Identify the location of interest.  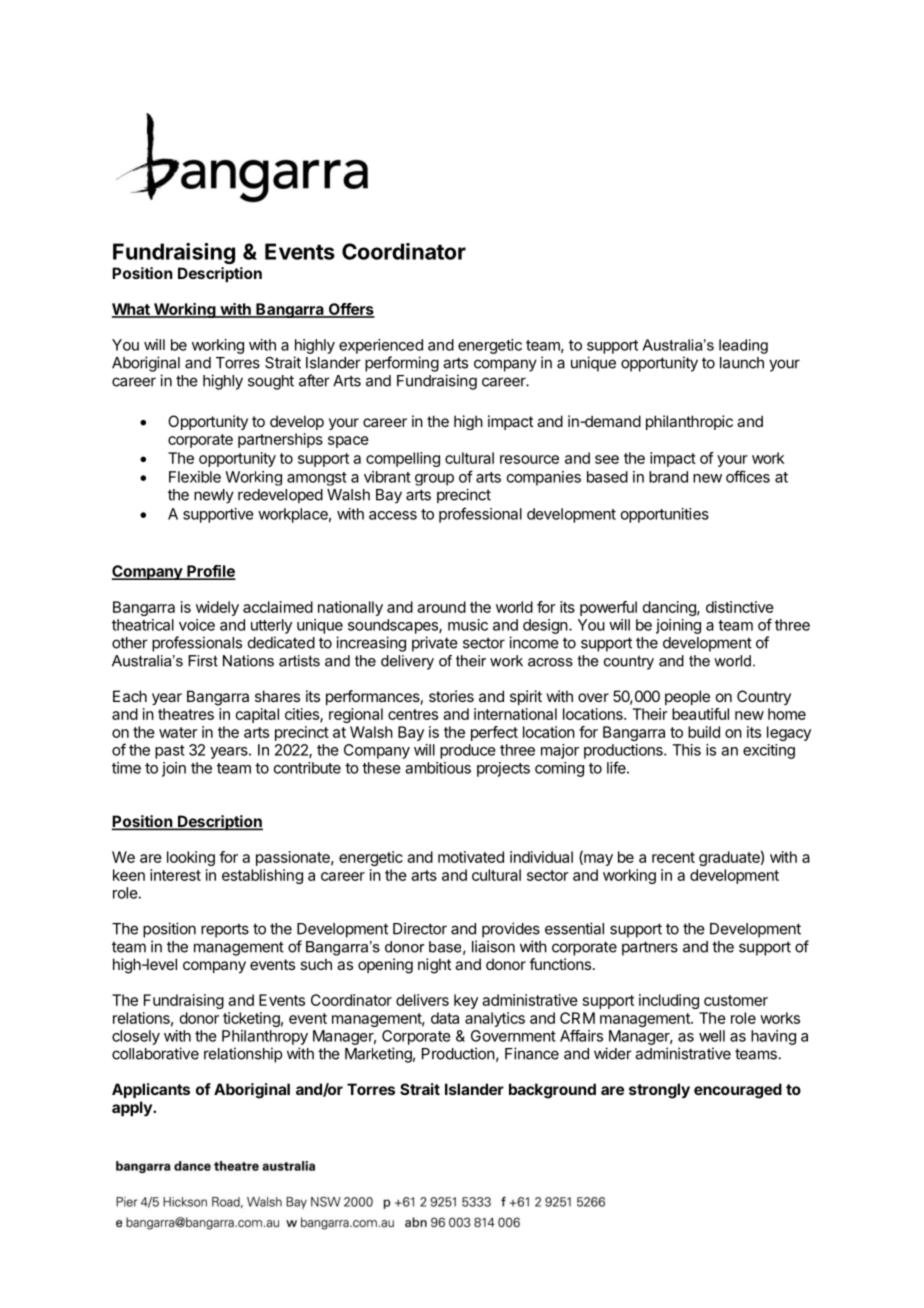
(175, 875).
